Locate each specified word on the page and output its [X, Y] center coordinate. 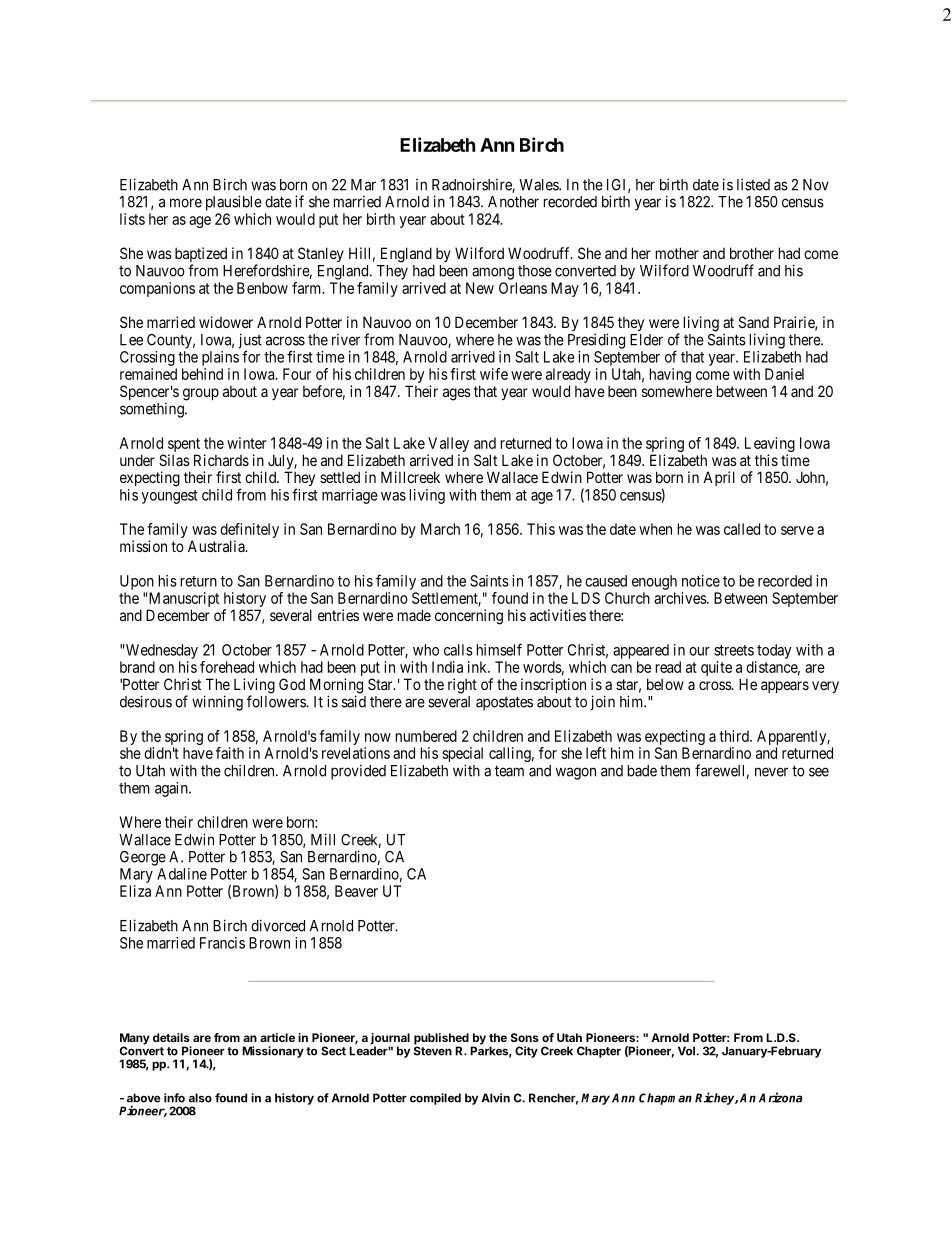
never [771, 772]
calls [458, 650]
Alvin [495, 1098]
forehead [227, 667]
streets [734, 650]
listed [753, 184]
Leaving [770, 446]
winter [247, 443]
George [143, 858]
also [200, 1098]
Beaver [356, 891]
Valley [448, 446]
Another [513, 202]
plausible [234, 203]
